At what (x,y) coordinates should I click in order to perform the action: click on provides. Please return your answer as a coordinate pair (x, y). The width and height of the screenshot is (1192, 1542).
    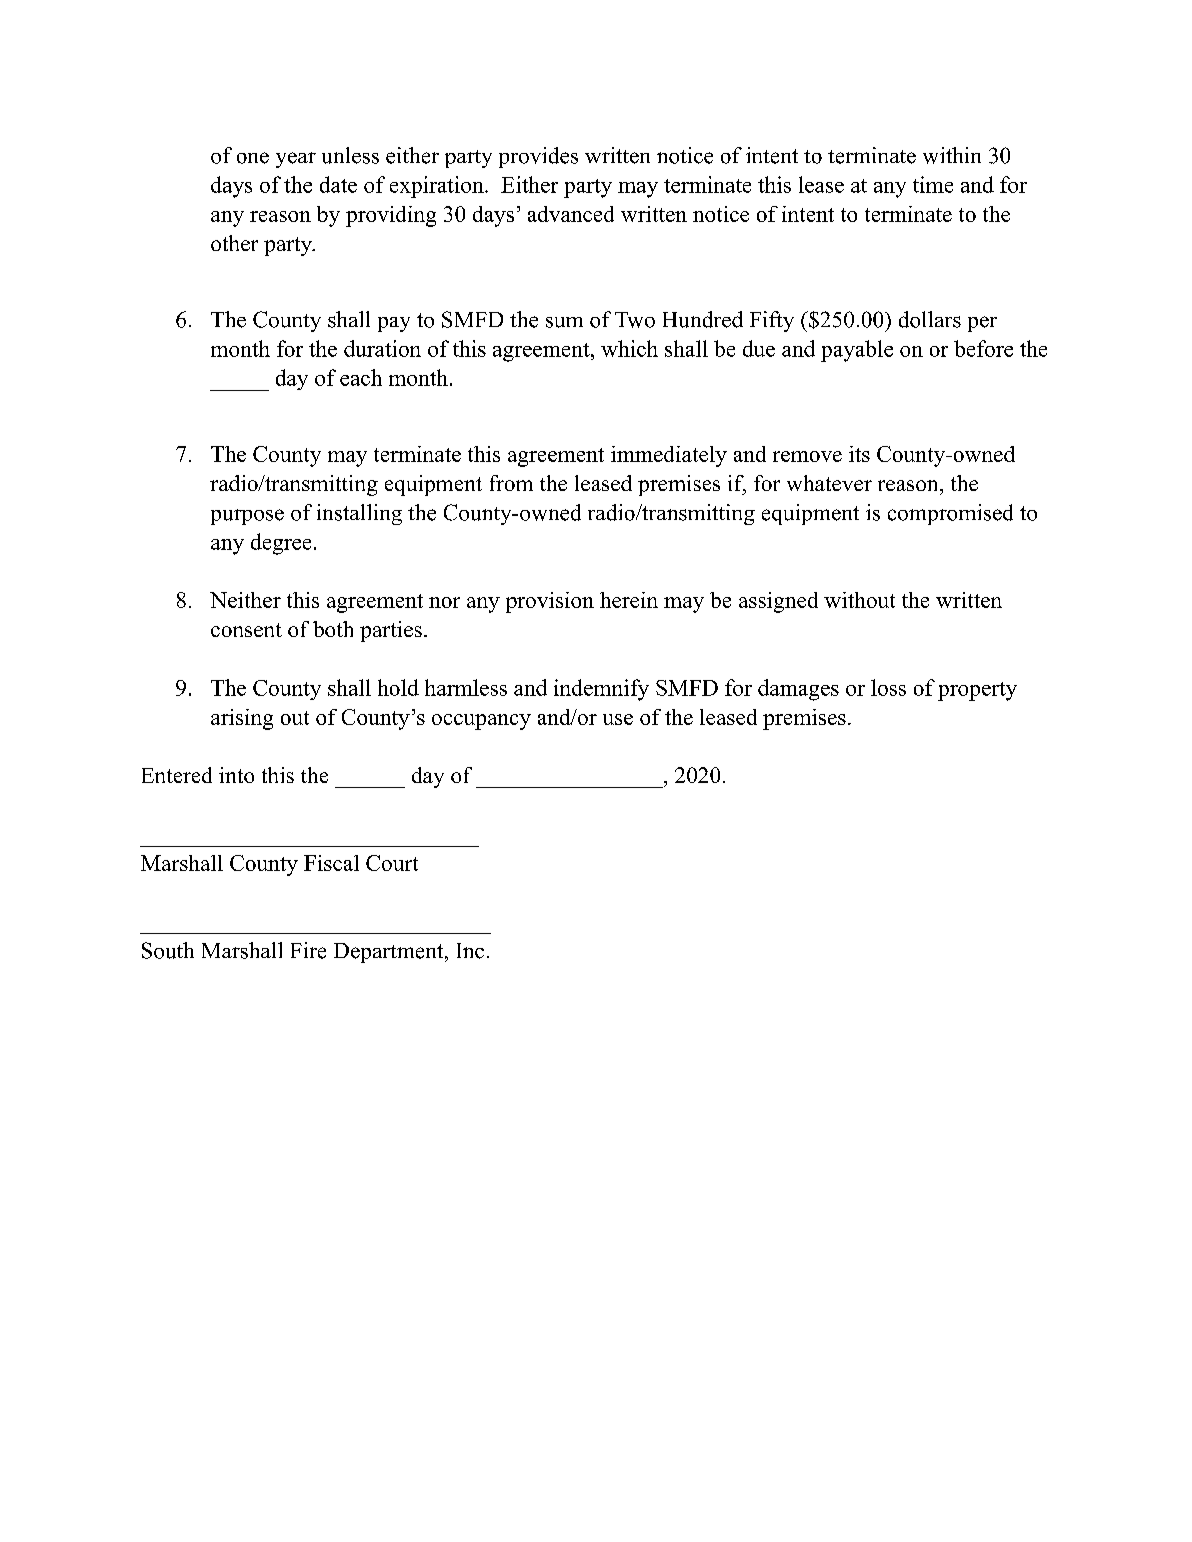
    Looking at the image, I should click on (538, 157).
